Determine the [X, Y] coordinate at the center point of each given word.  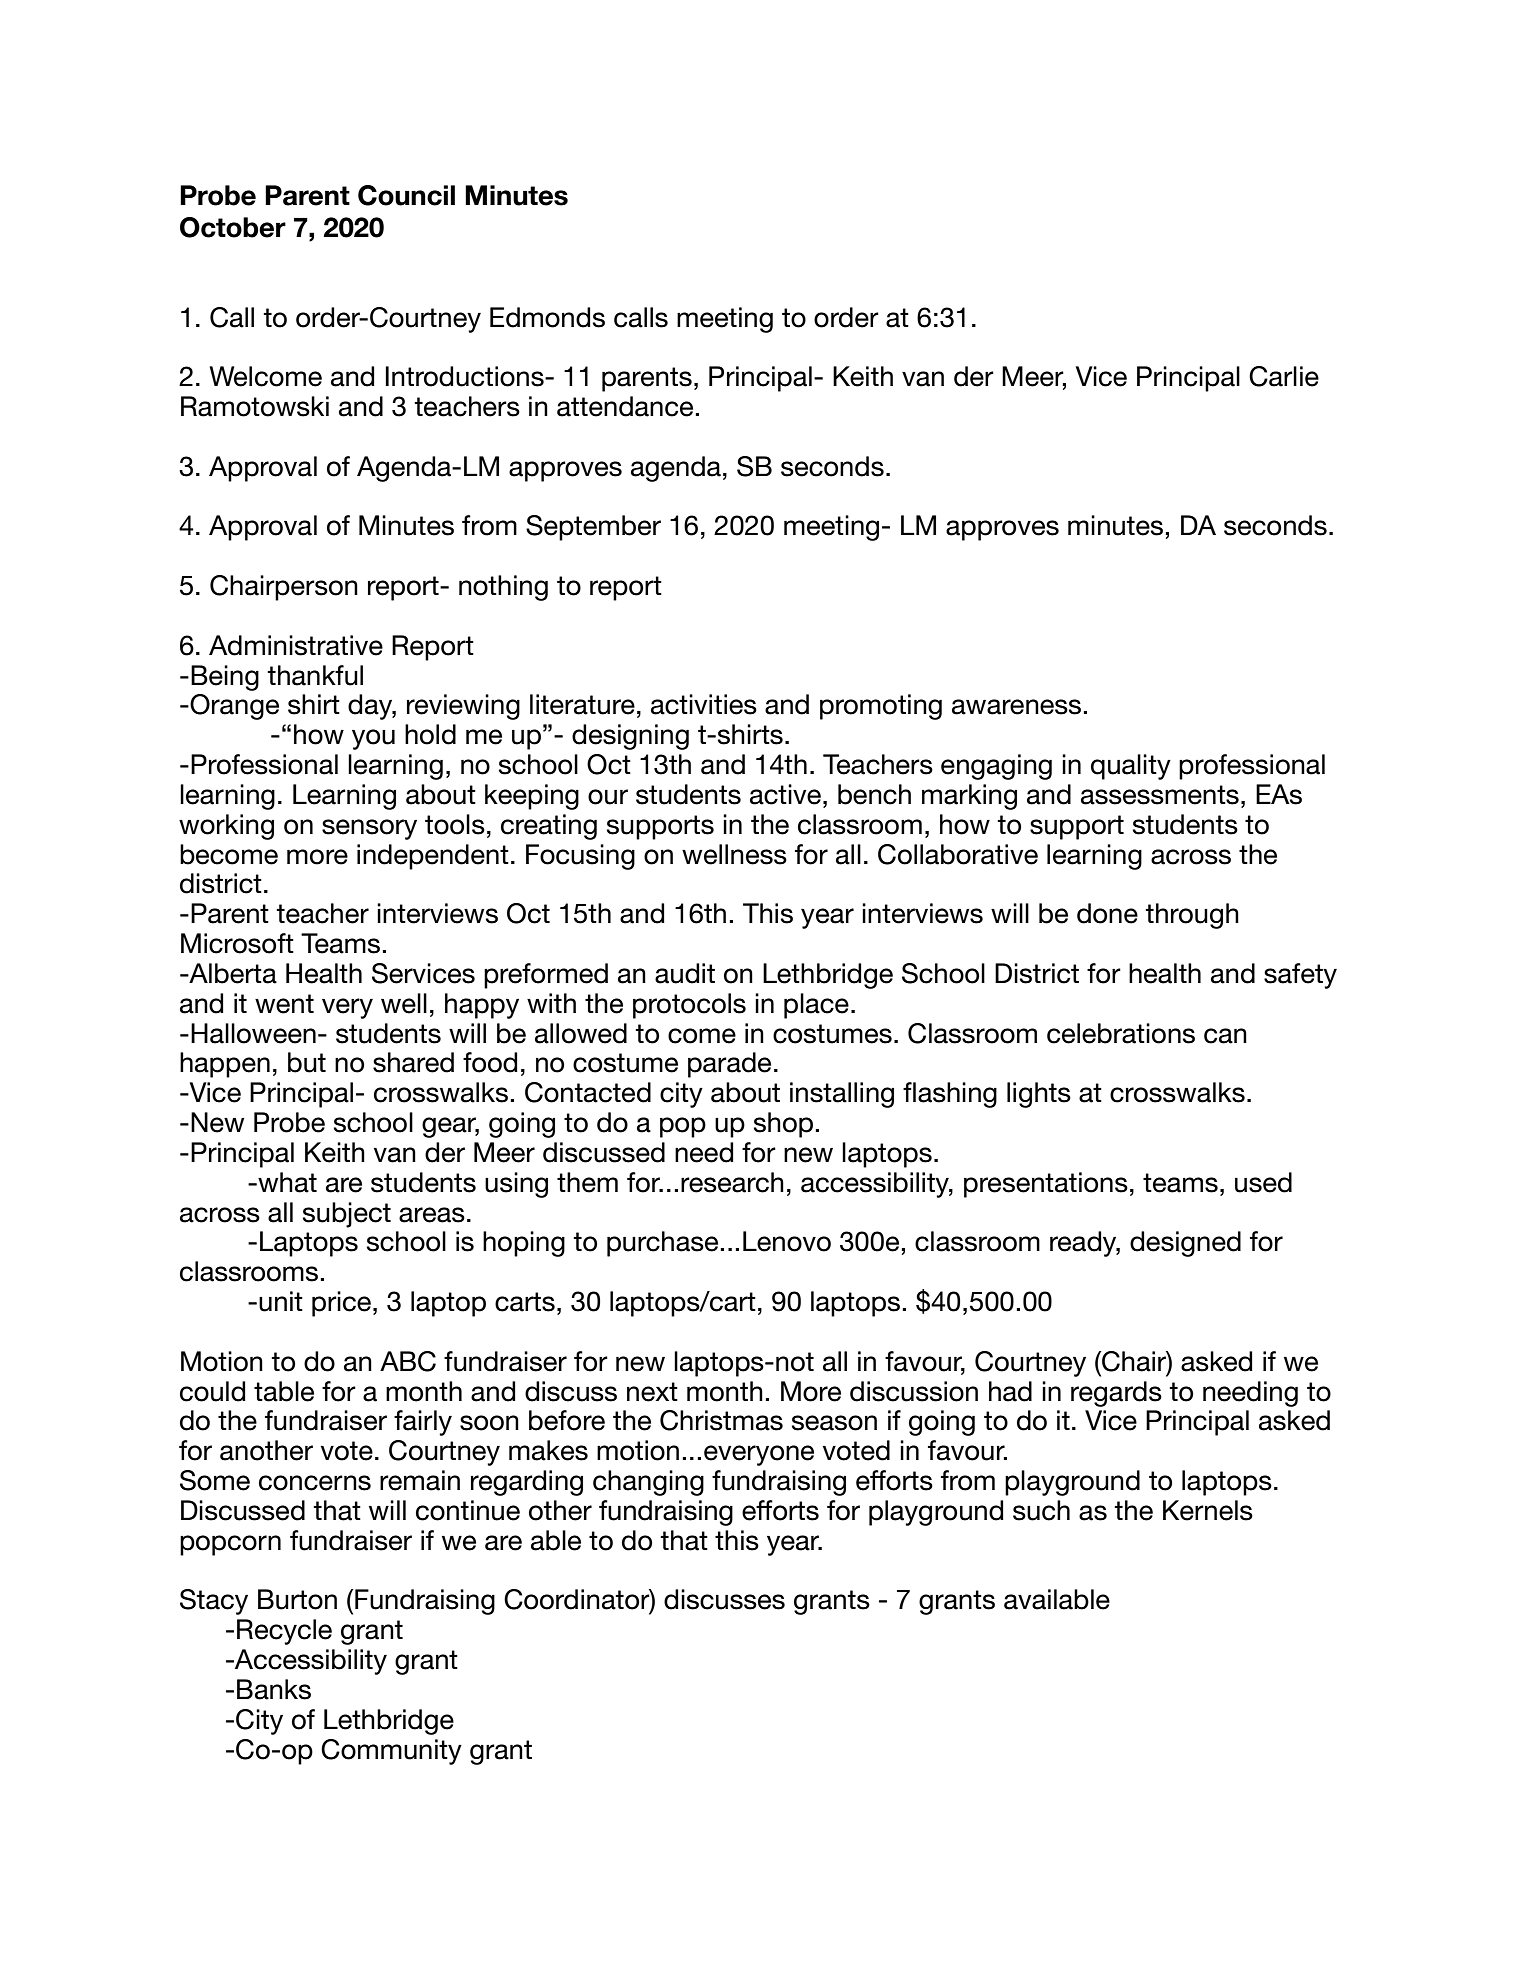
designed [1185, 1244]
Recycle [284, 1632]
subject [347, 1215]
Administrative [296, 645]
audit [685, 973]
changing [648, 1483]
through [1192, 916]
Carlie [1284, 376]
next [652, 1392]
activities [704, 704]
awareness [1016, 707]
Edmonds [547, 317]
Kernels [1208, 1510]
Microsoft [237, 943]
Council [406, 195]
